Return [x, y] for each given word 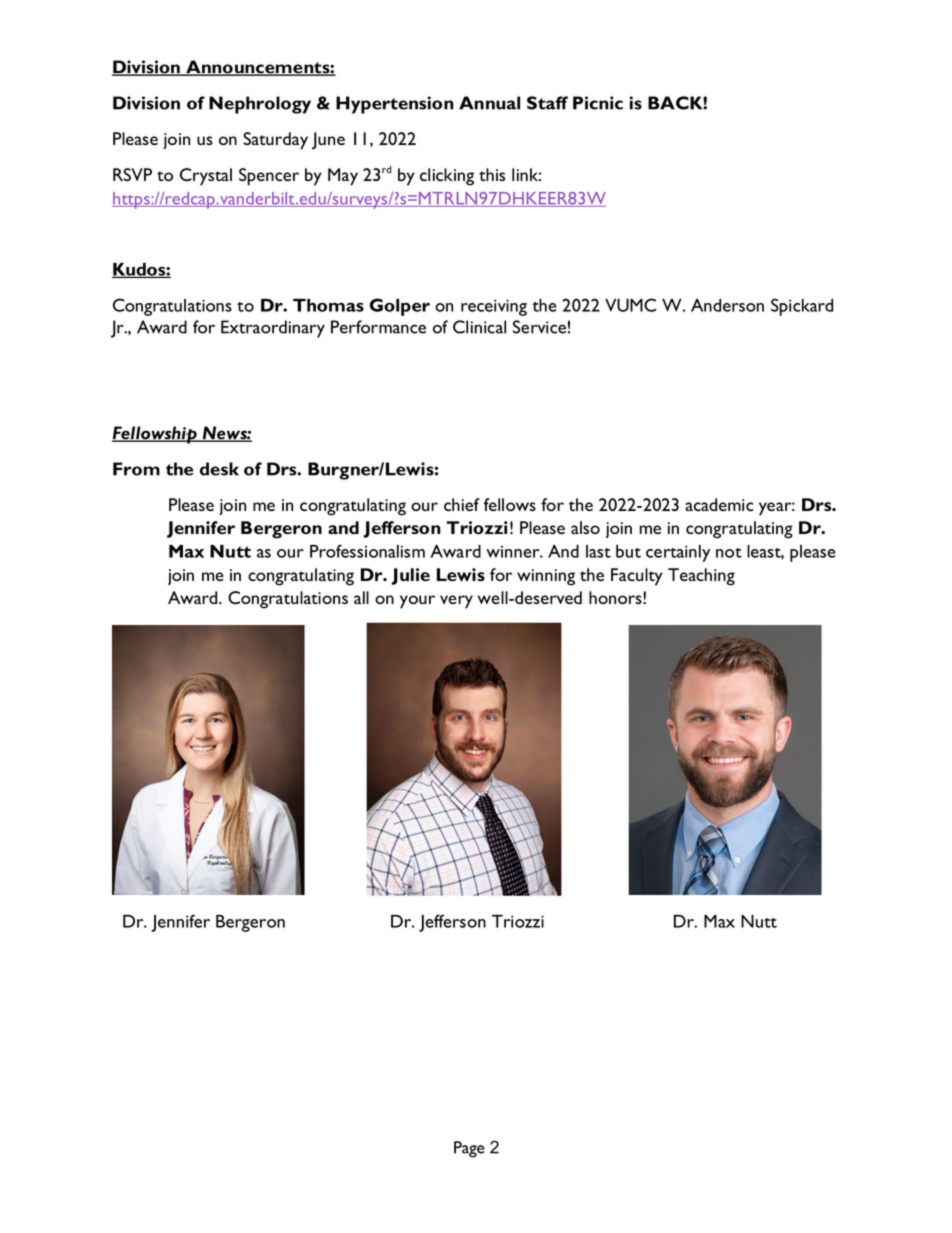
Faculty [637, 577]
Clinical [479, 327]
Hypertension [395, 105]
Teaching [701, 577]
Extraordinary [273, 329]
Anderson [727, 305]
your [417, 602]
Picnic [598, 103]
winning [546, 577]
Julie [411, 576]
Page [469, 1149]
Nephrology [260, 105]
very [456, 602]
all [361, 597]
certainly [678, 553]
